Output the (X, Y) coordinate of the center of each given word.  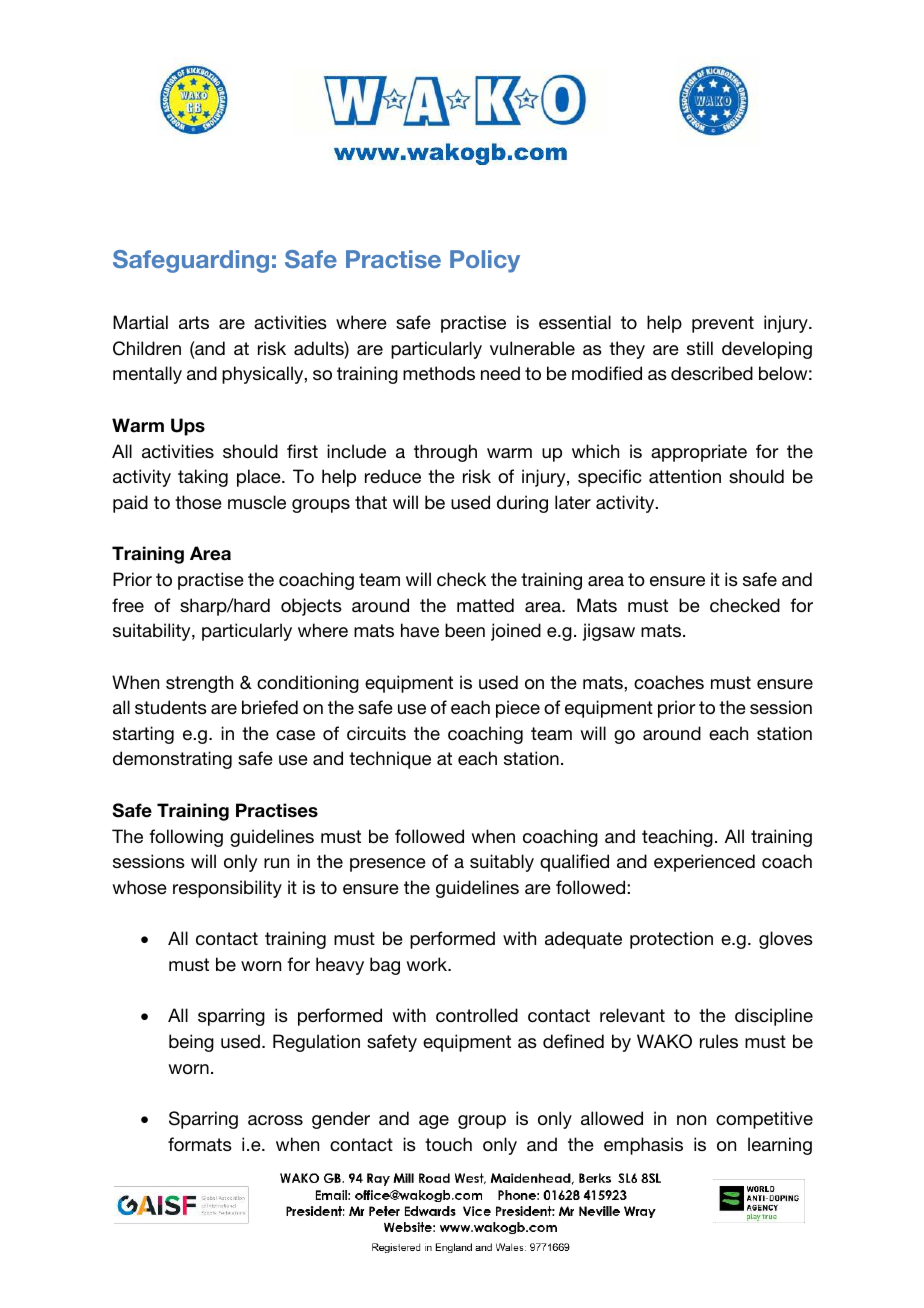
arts (194, 322)
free (128, 605)
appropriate (699, 453)
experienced (704, 863)
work (428, 964)
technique (390, 760)
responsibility (227, 889)
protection (671, 940)
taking (203, 478)
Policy (485, 261)
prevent (723, 324)
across (275, 1120)
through (445, 453)
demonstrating (172, 760)
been (465, 630)
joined (516, 632)
